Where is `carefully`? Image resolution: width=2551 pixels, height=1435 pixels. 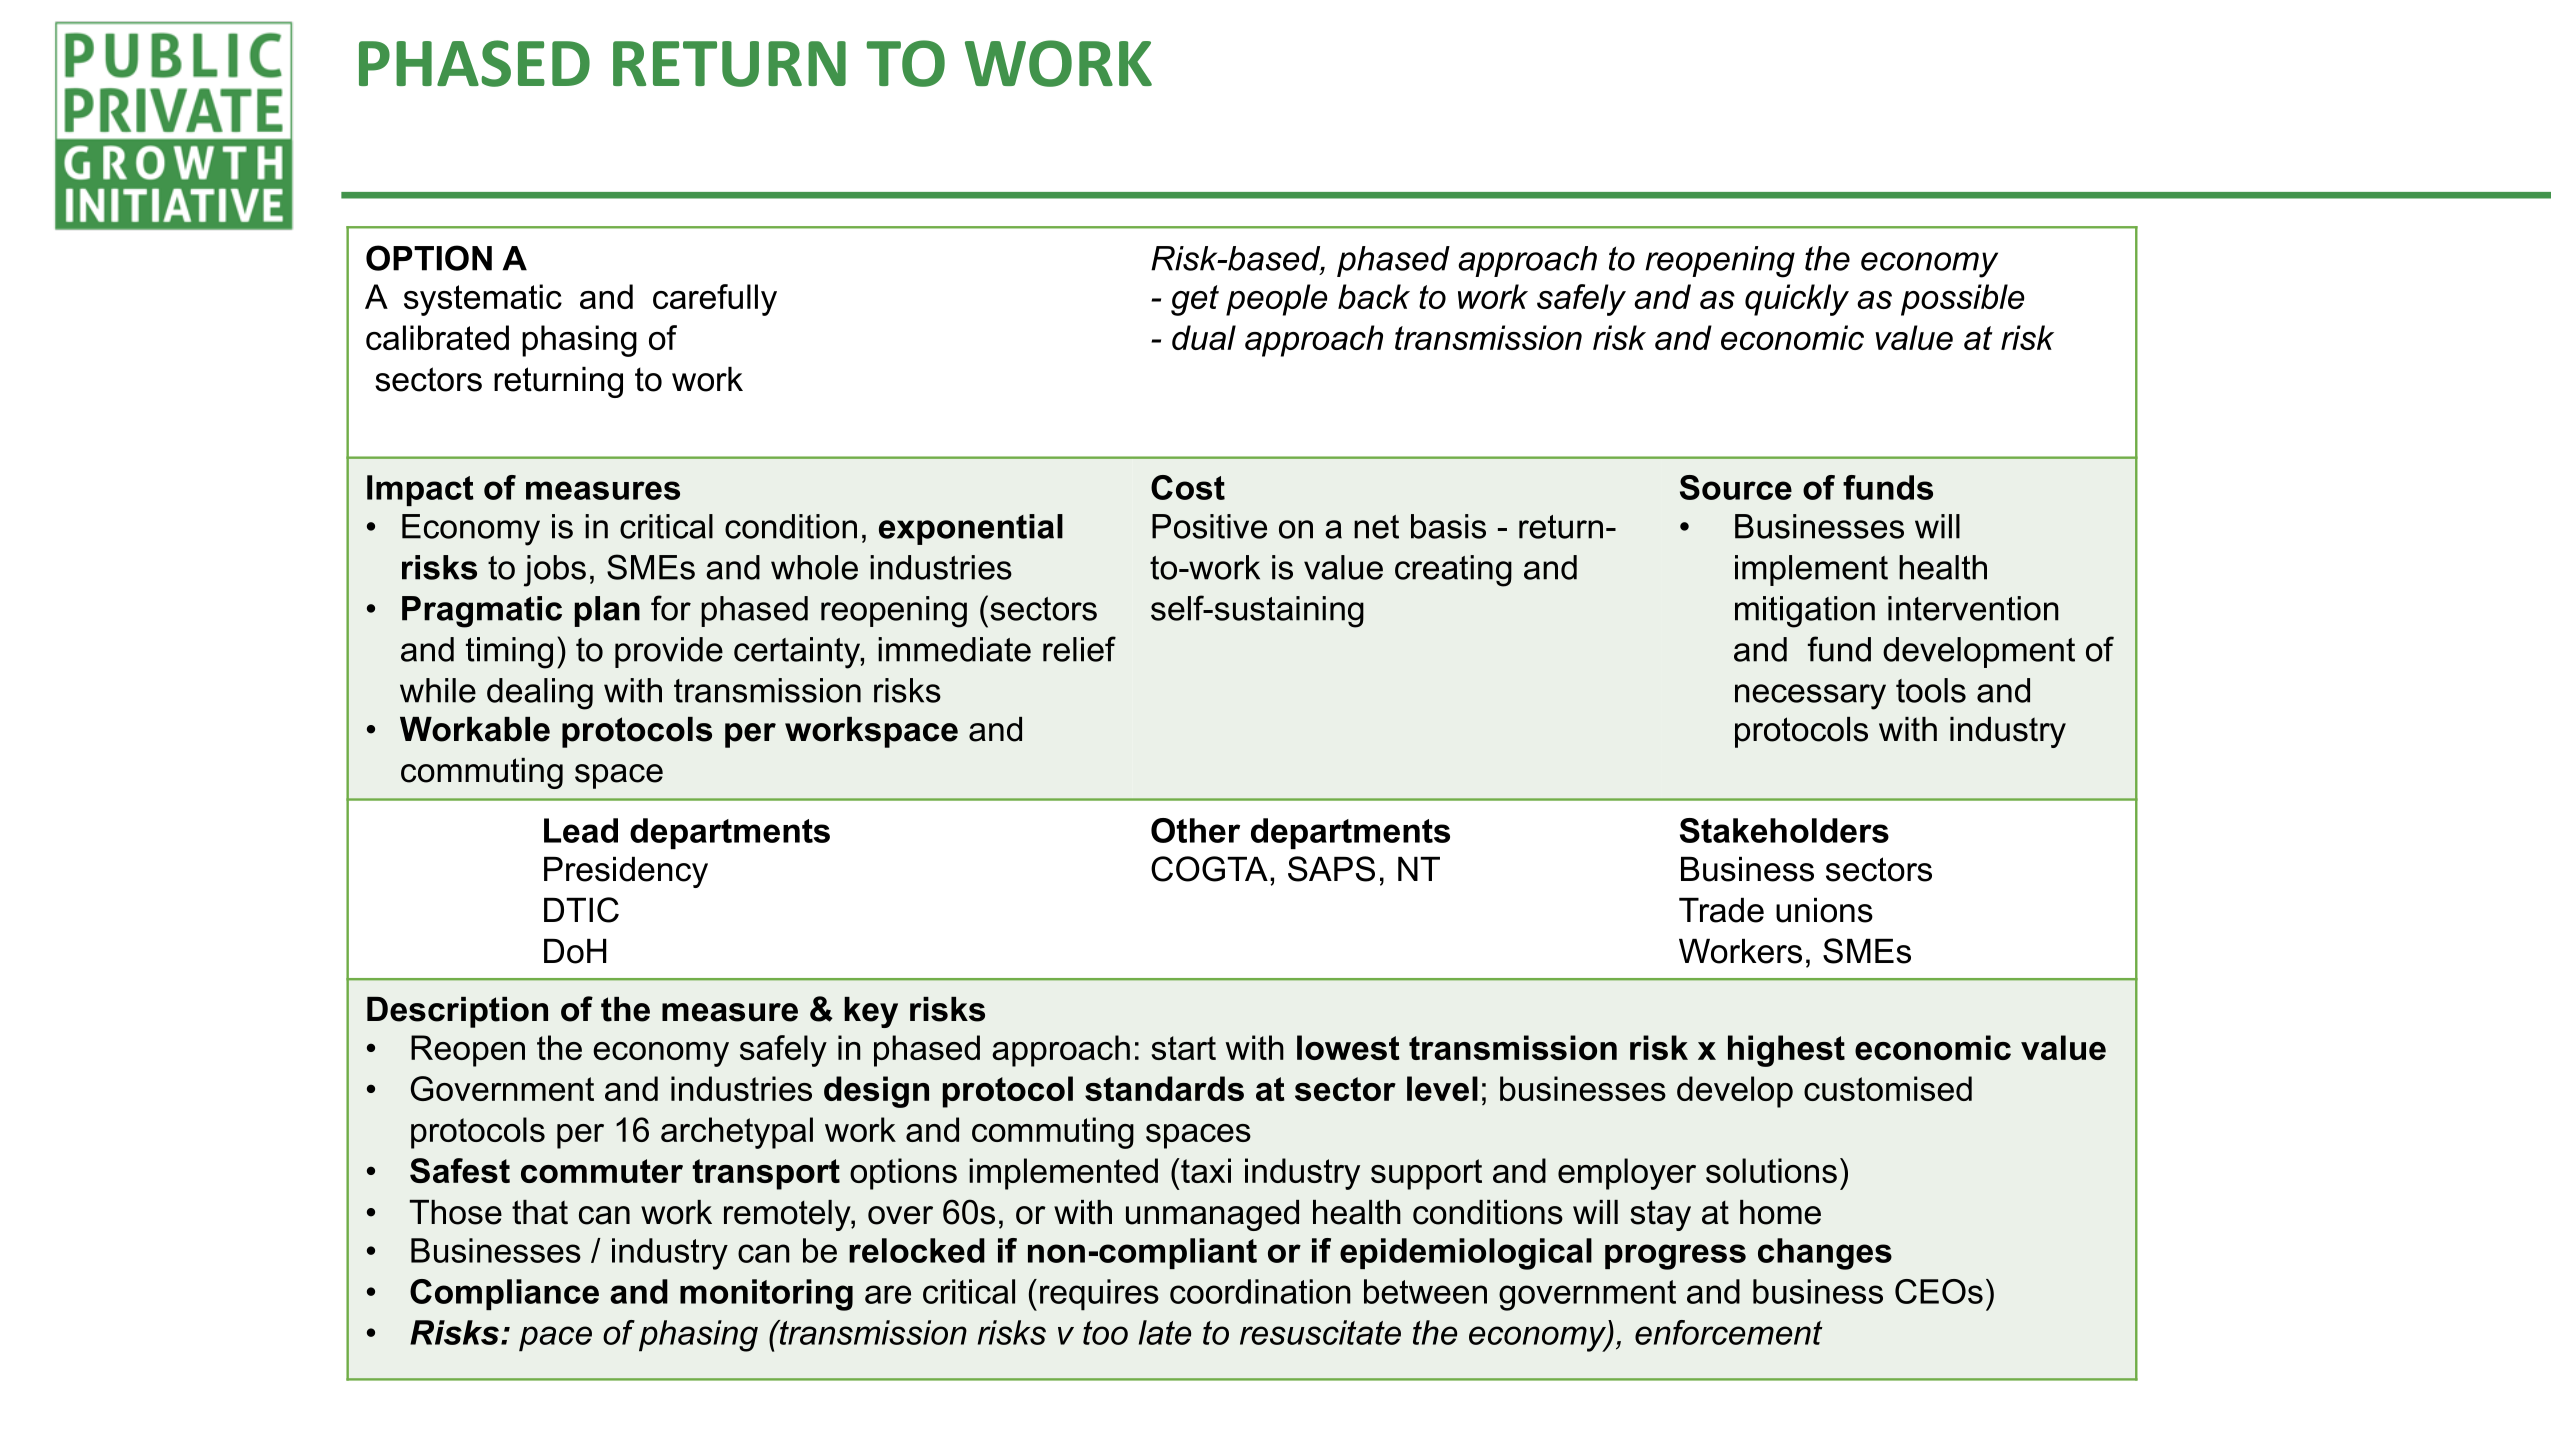
carefully is located at coordinates (715, 300).
